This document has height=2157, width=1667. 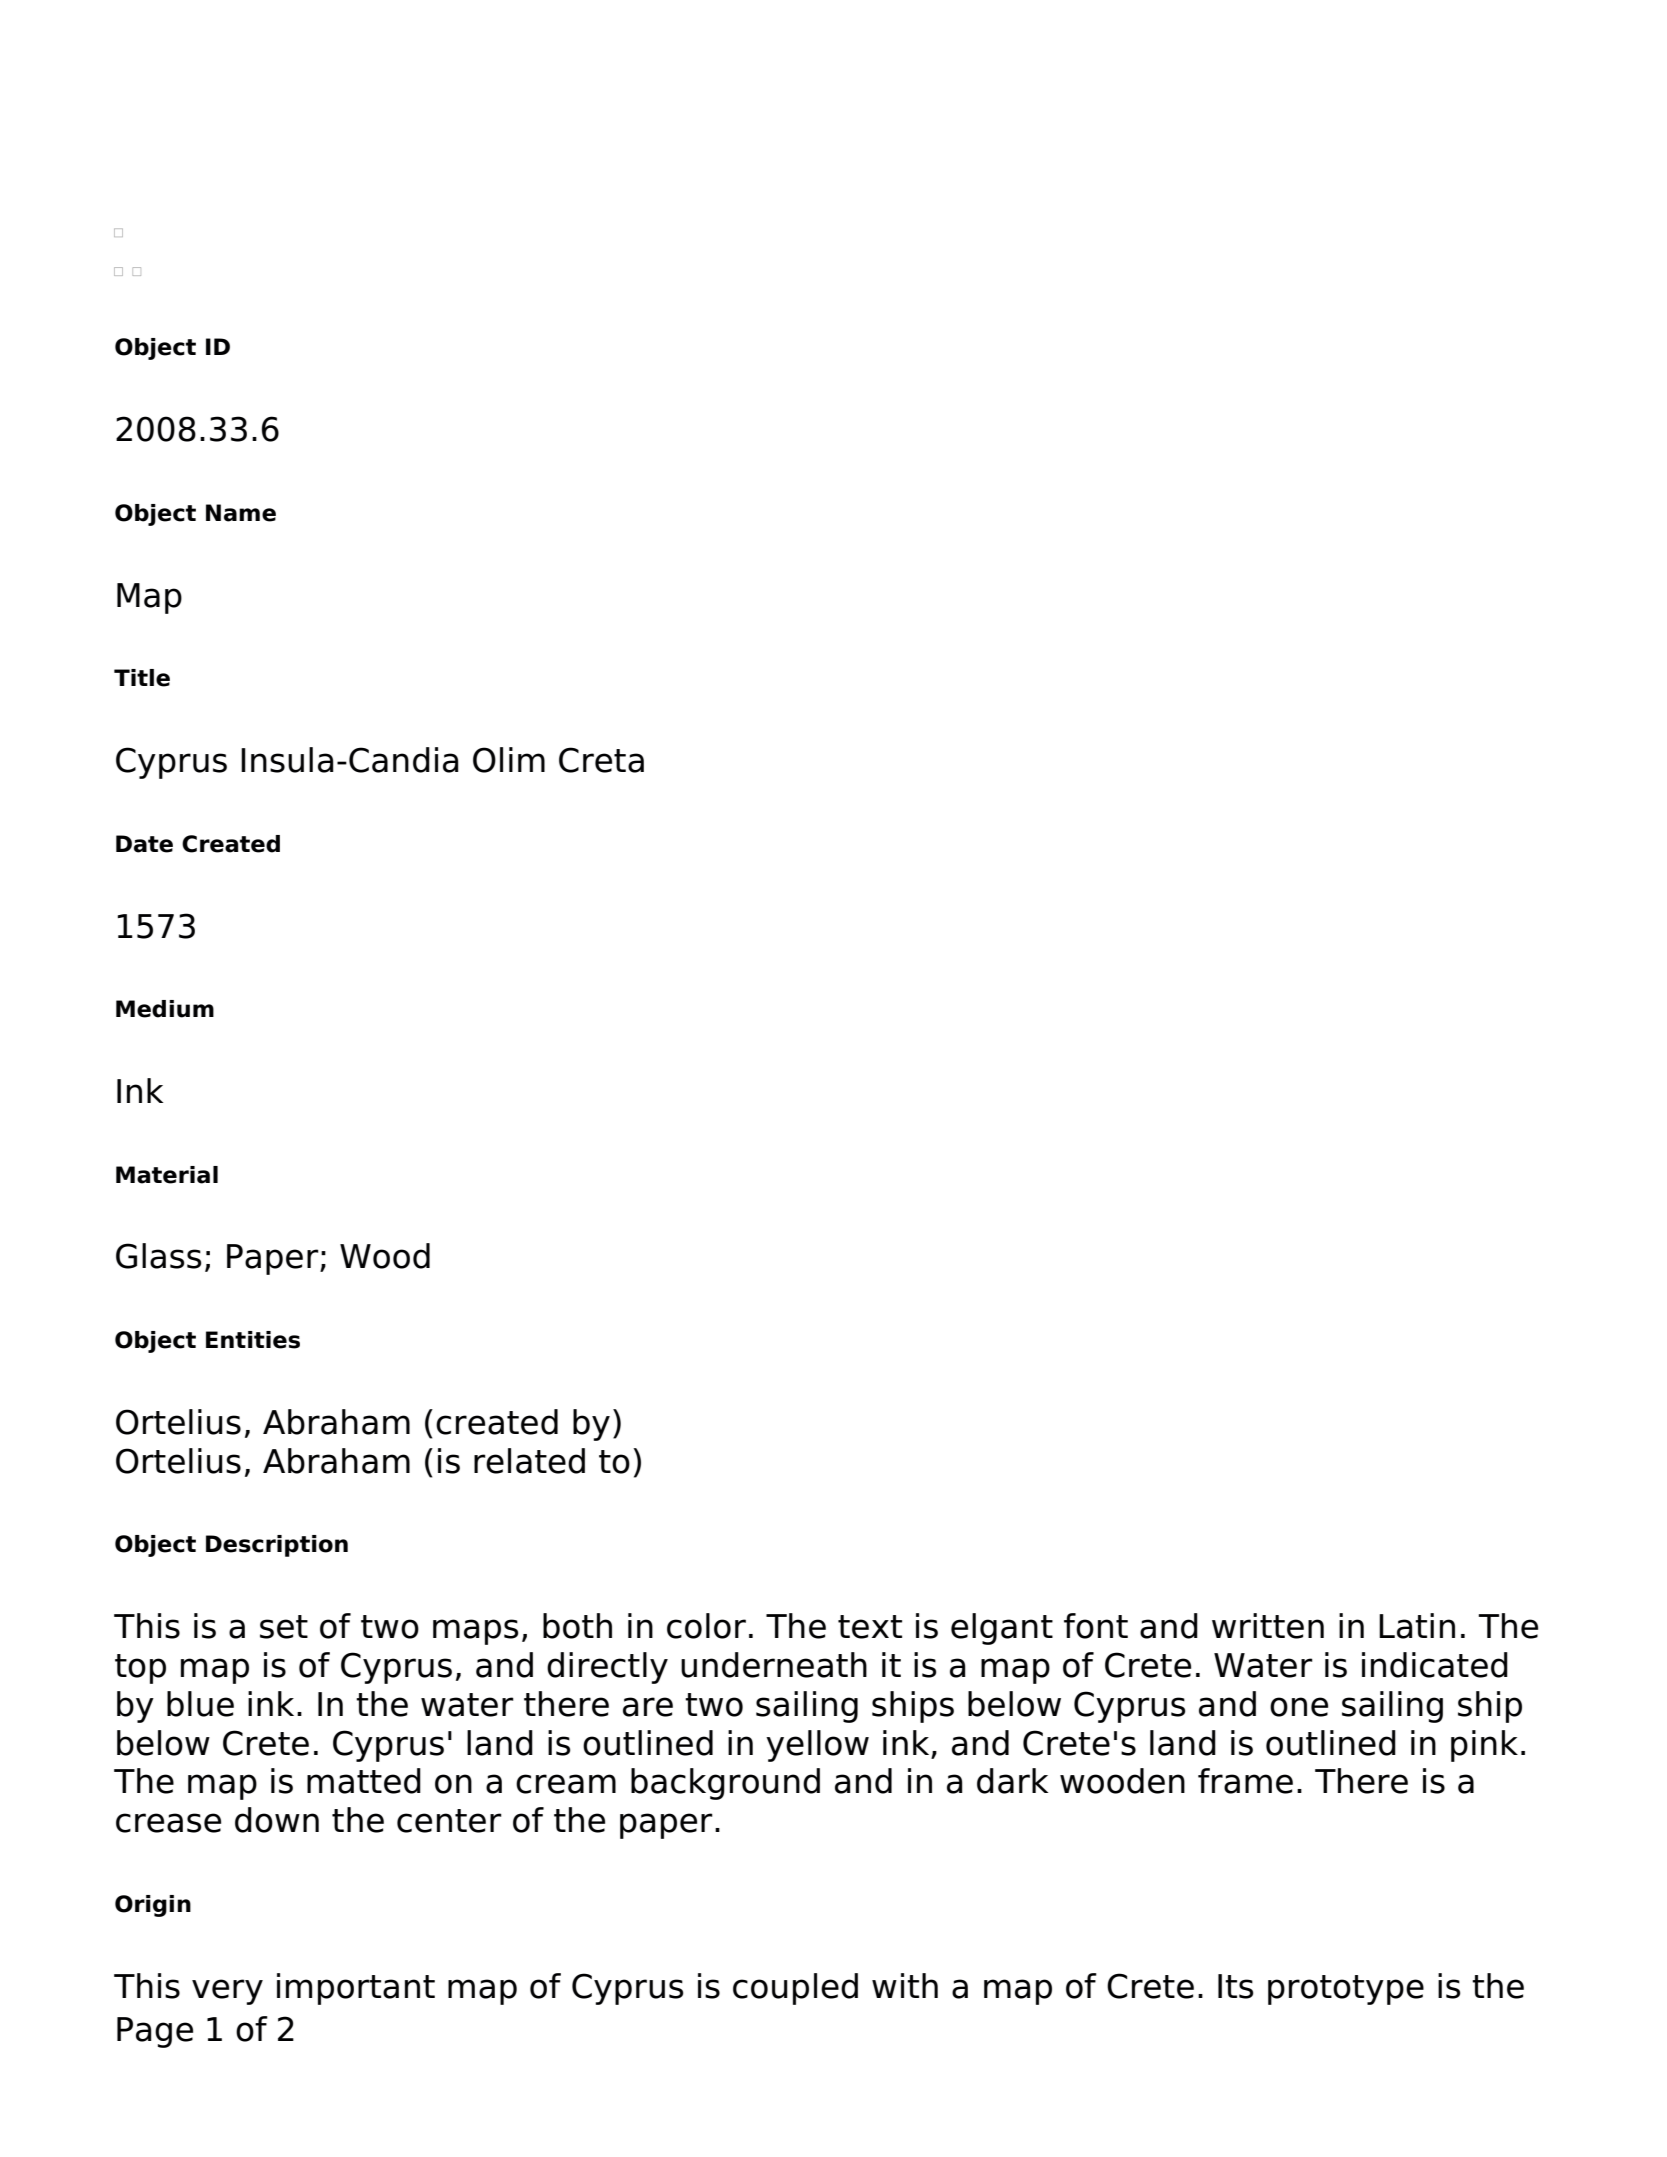 What do you see at coordinates (241, 513) in the document?
I see `Name` at bounding box center [241, 513].
